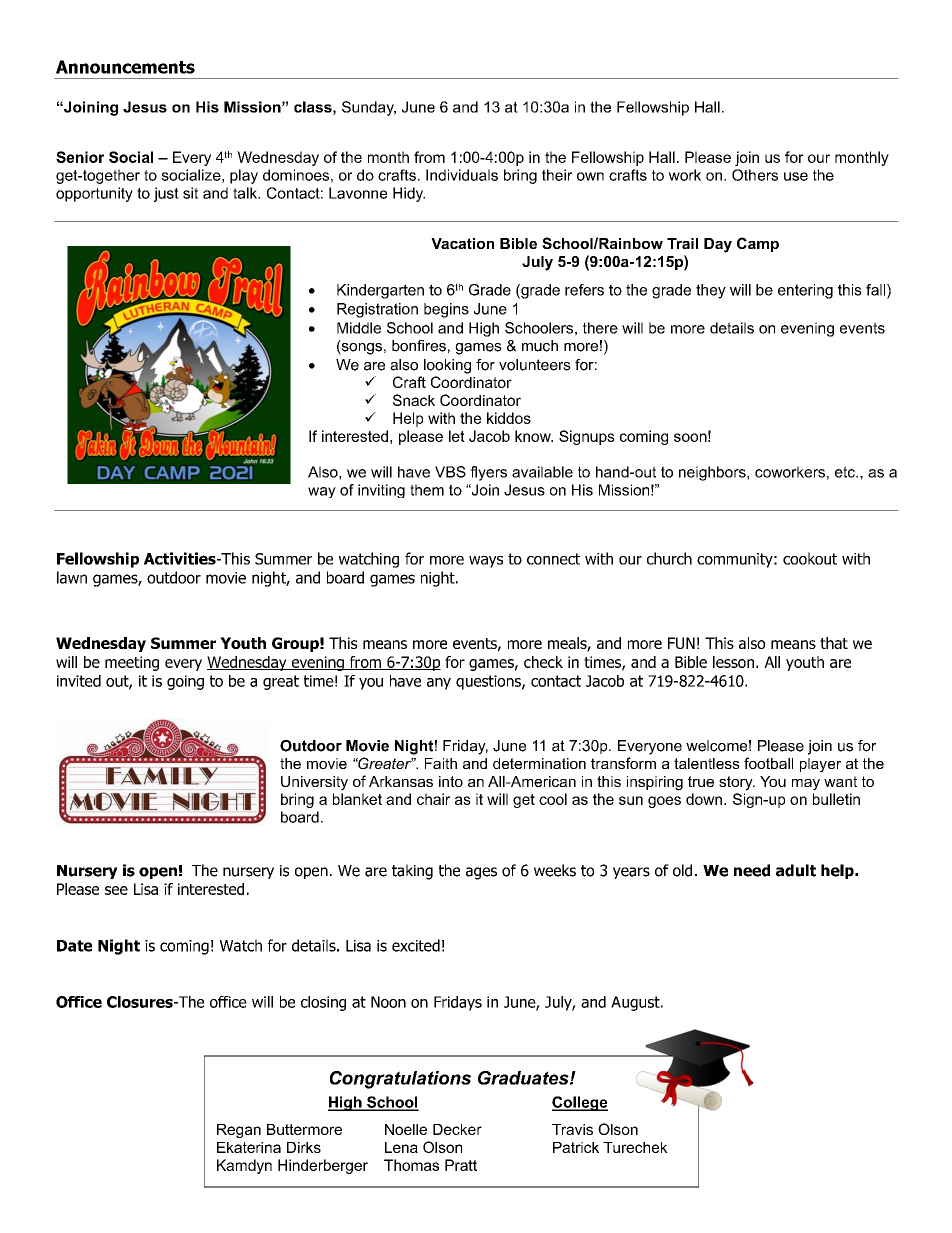  Describe the element at coordinates (447, 366) in the screenshot. I see `looking` at that location.
